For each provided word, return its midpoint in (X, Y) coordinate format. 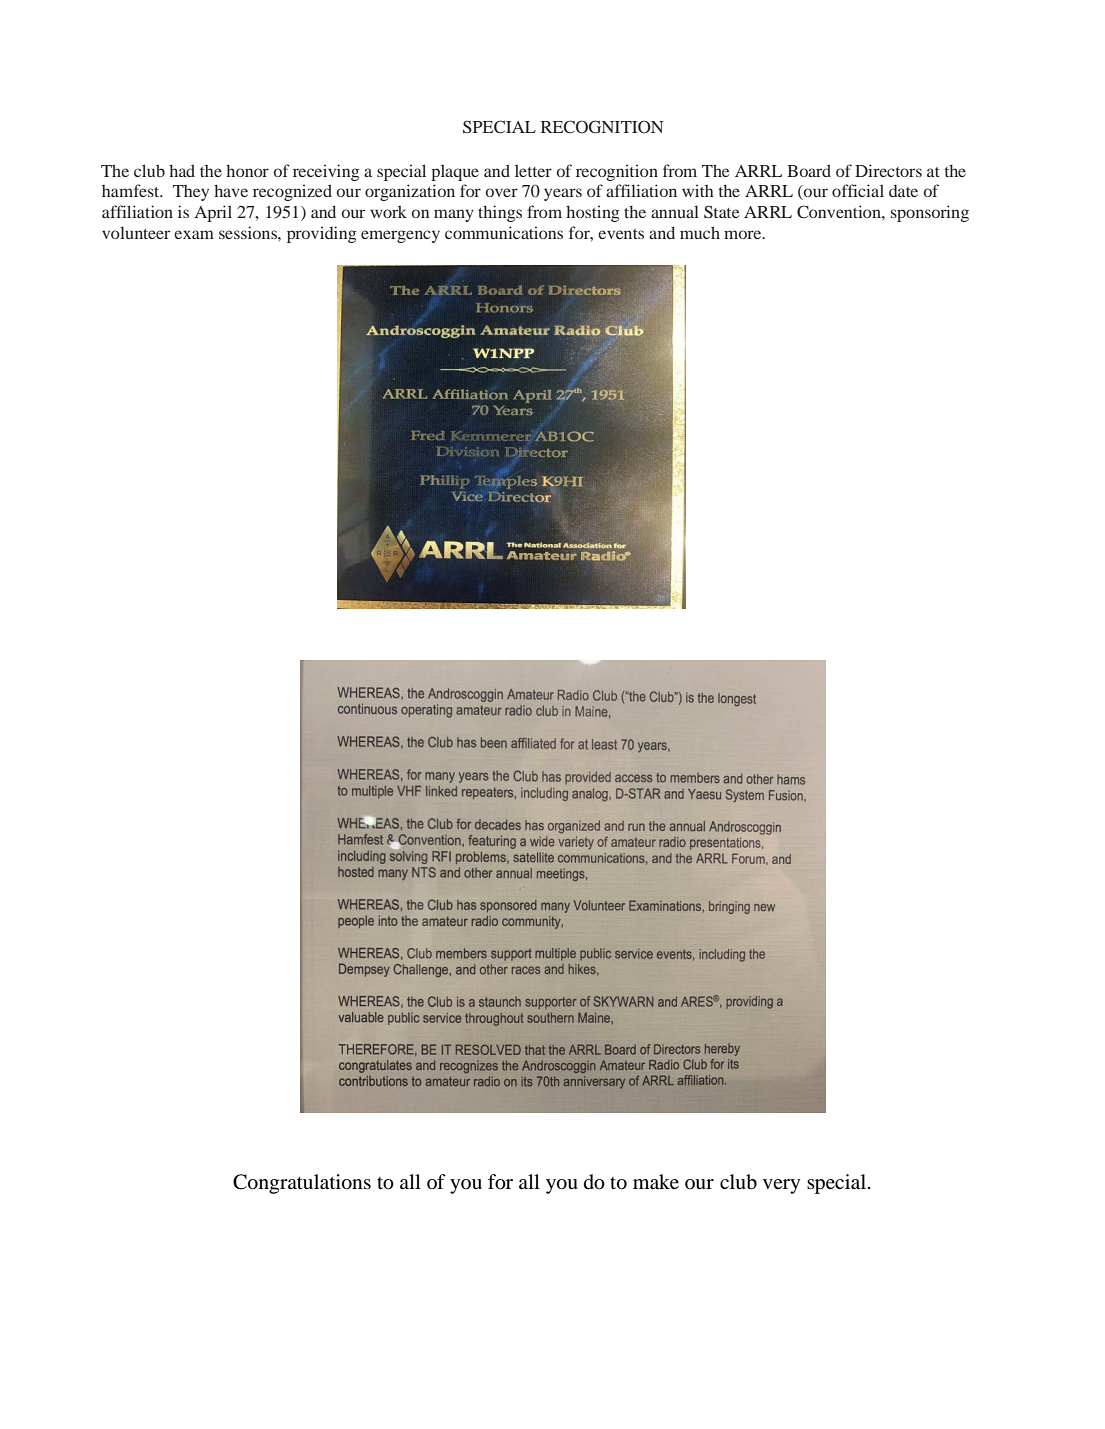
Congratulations (302, 1184)
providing (321, 234)
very (781, 1186)
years (563, 194)
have (231, 190)
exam (194, 234)
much (700, 232)
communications (504, 232)
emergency (400, 236)
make (656, 1182)
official (858, 190)
